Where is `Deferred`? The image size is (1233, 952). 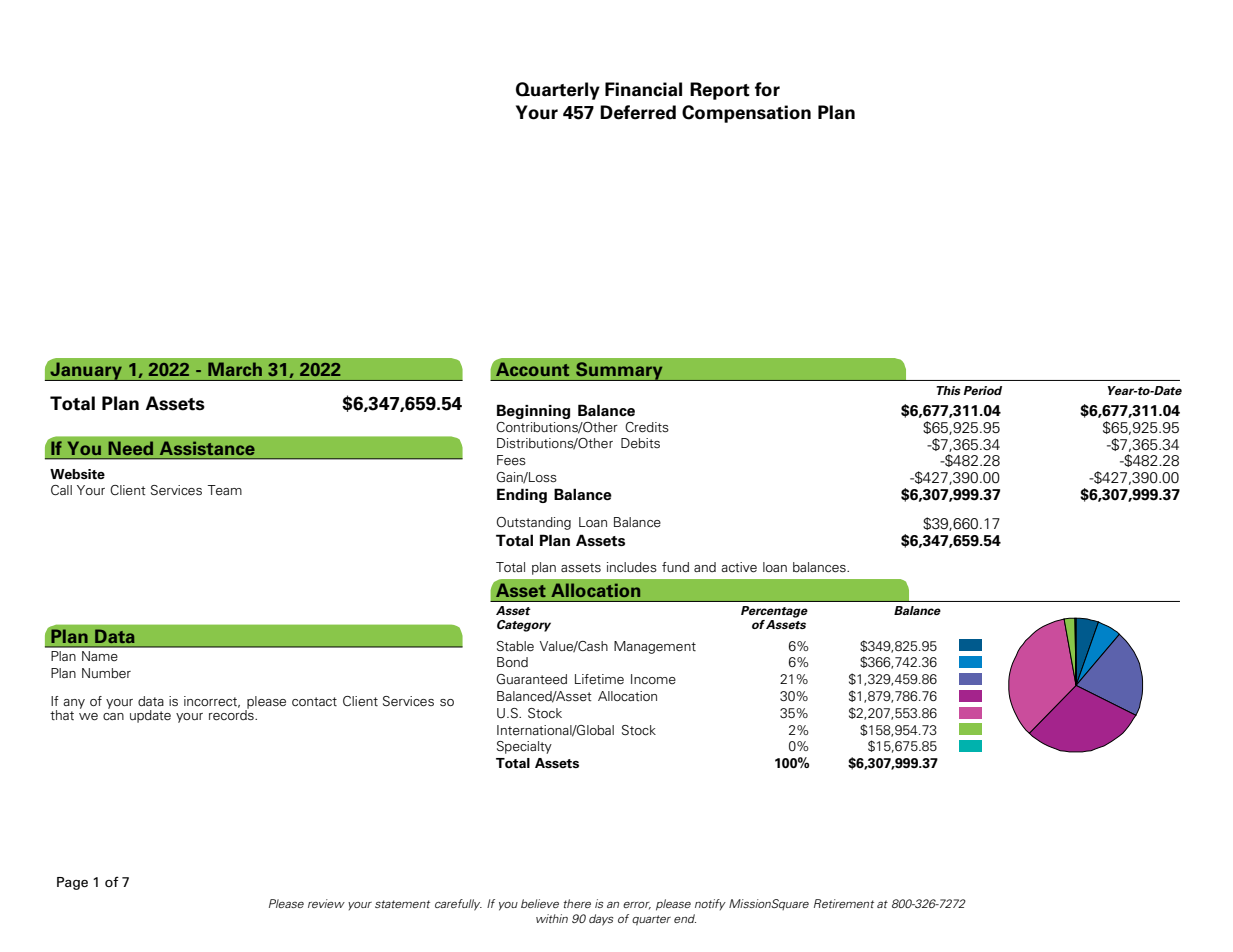 Deferred is located at coordinates (638, 112).
